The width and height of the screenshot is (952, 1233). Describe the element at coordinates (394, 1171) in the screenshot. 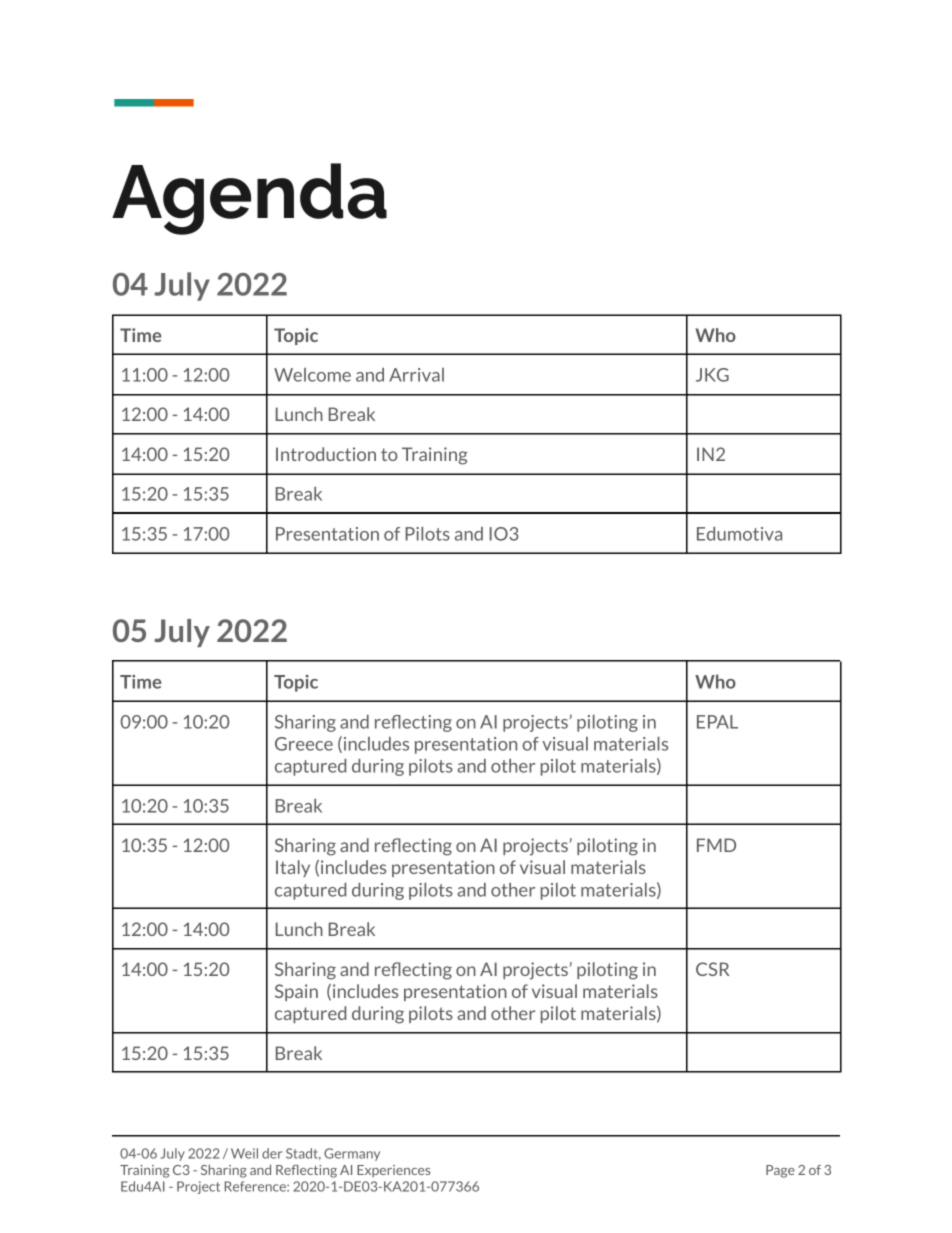

I see `Experiences` at that location.
